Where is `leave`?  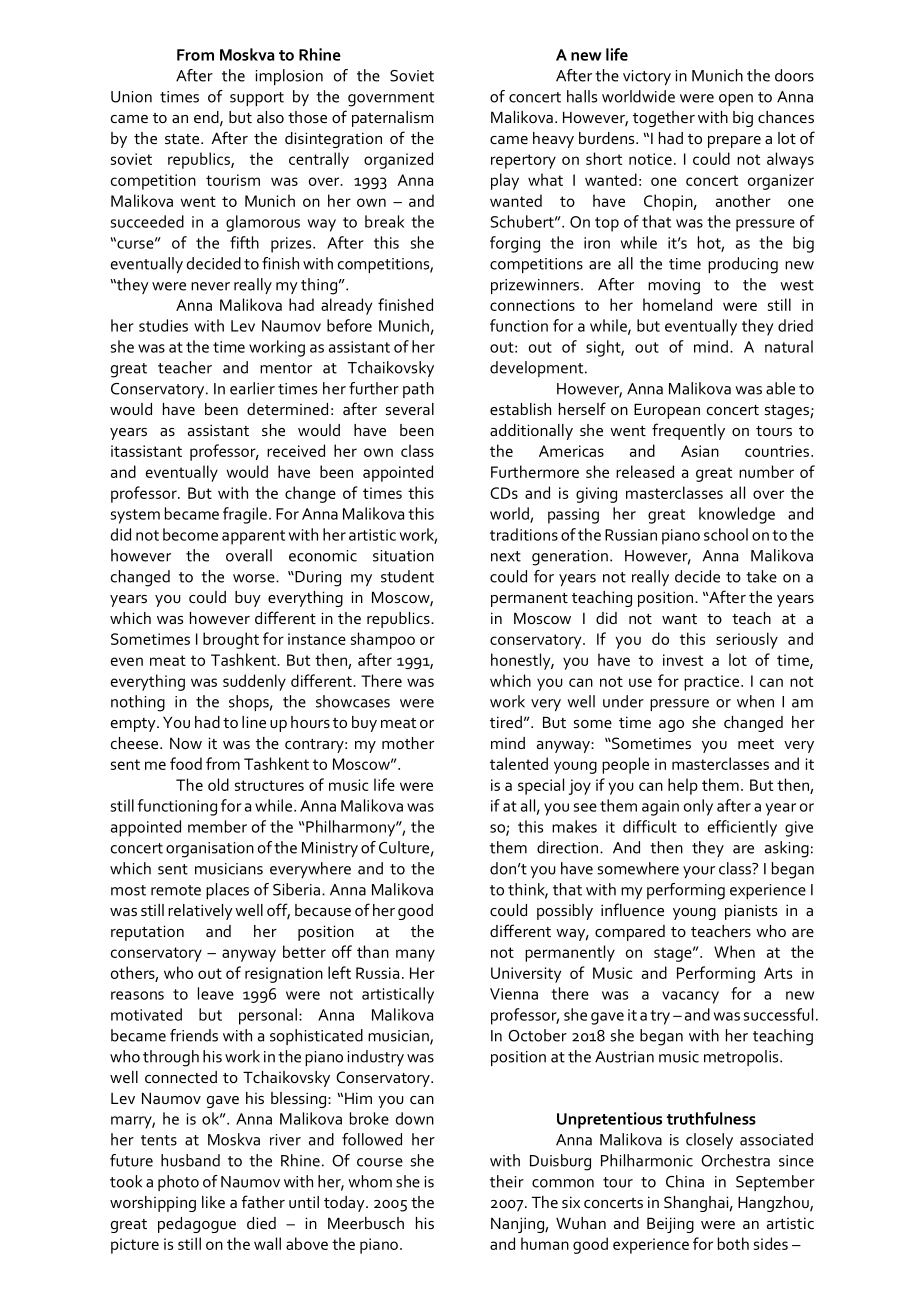
leave is located at coordinates (216, 993).
